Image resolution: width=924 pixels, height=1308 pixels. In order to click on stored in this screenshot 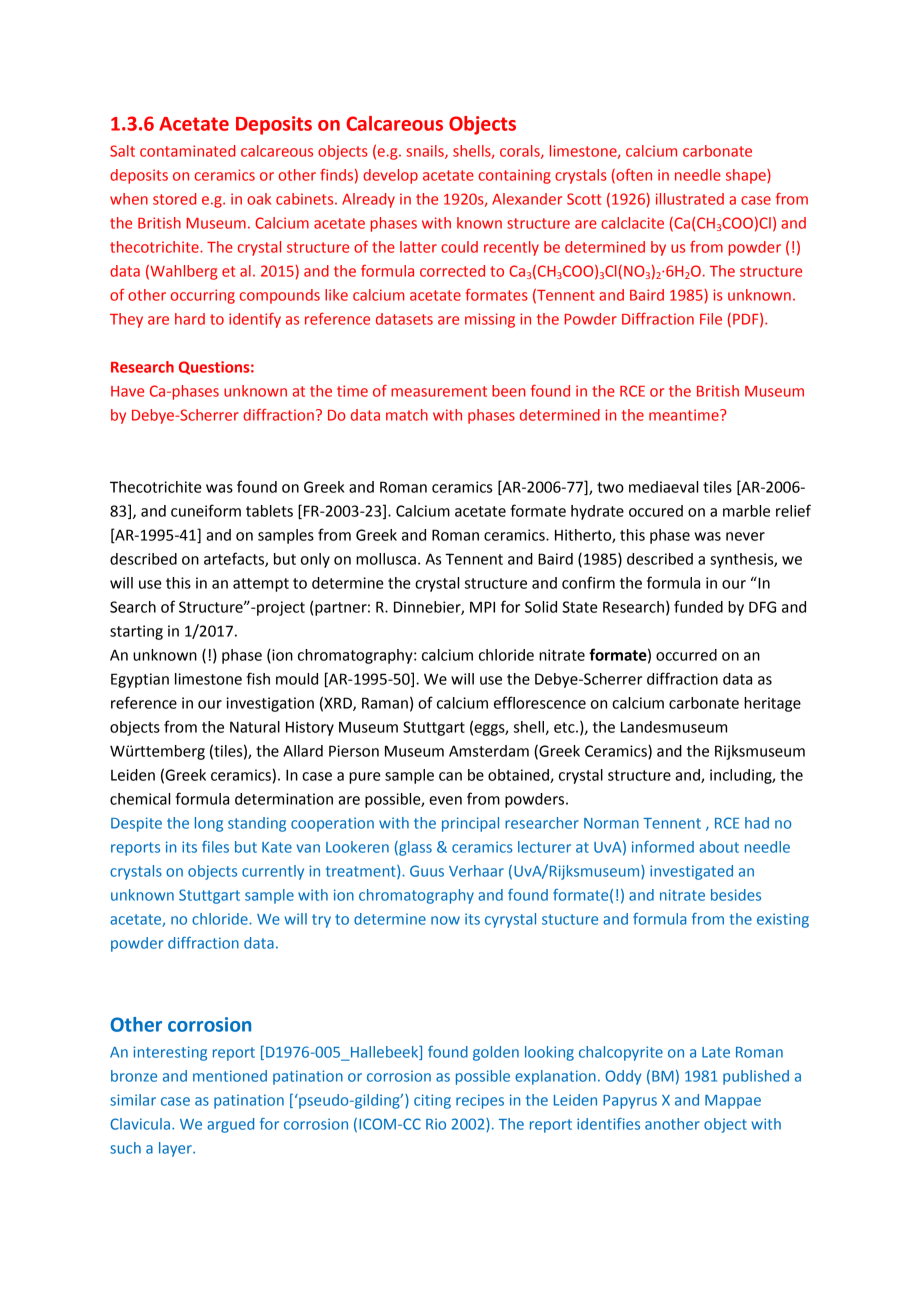, I will do `click(174, 199)`.
